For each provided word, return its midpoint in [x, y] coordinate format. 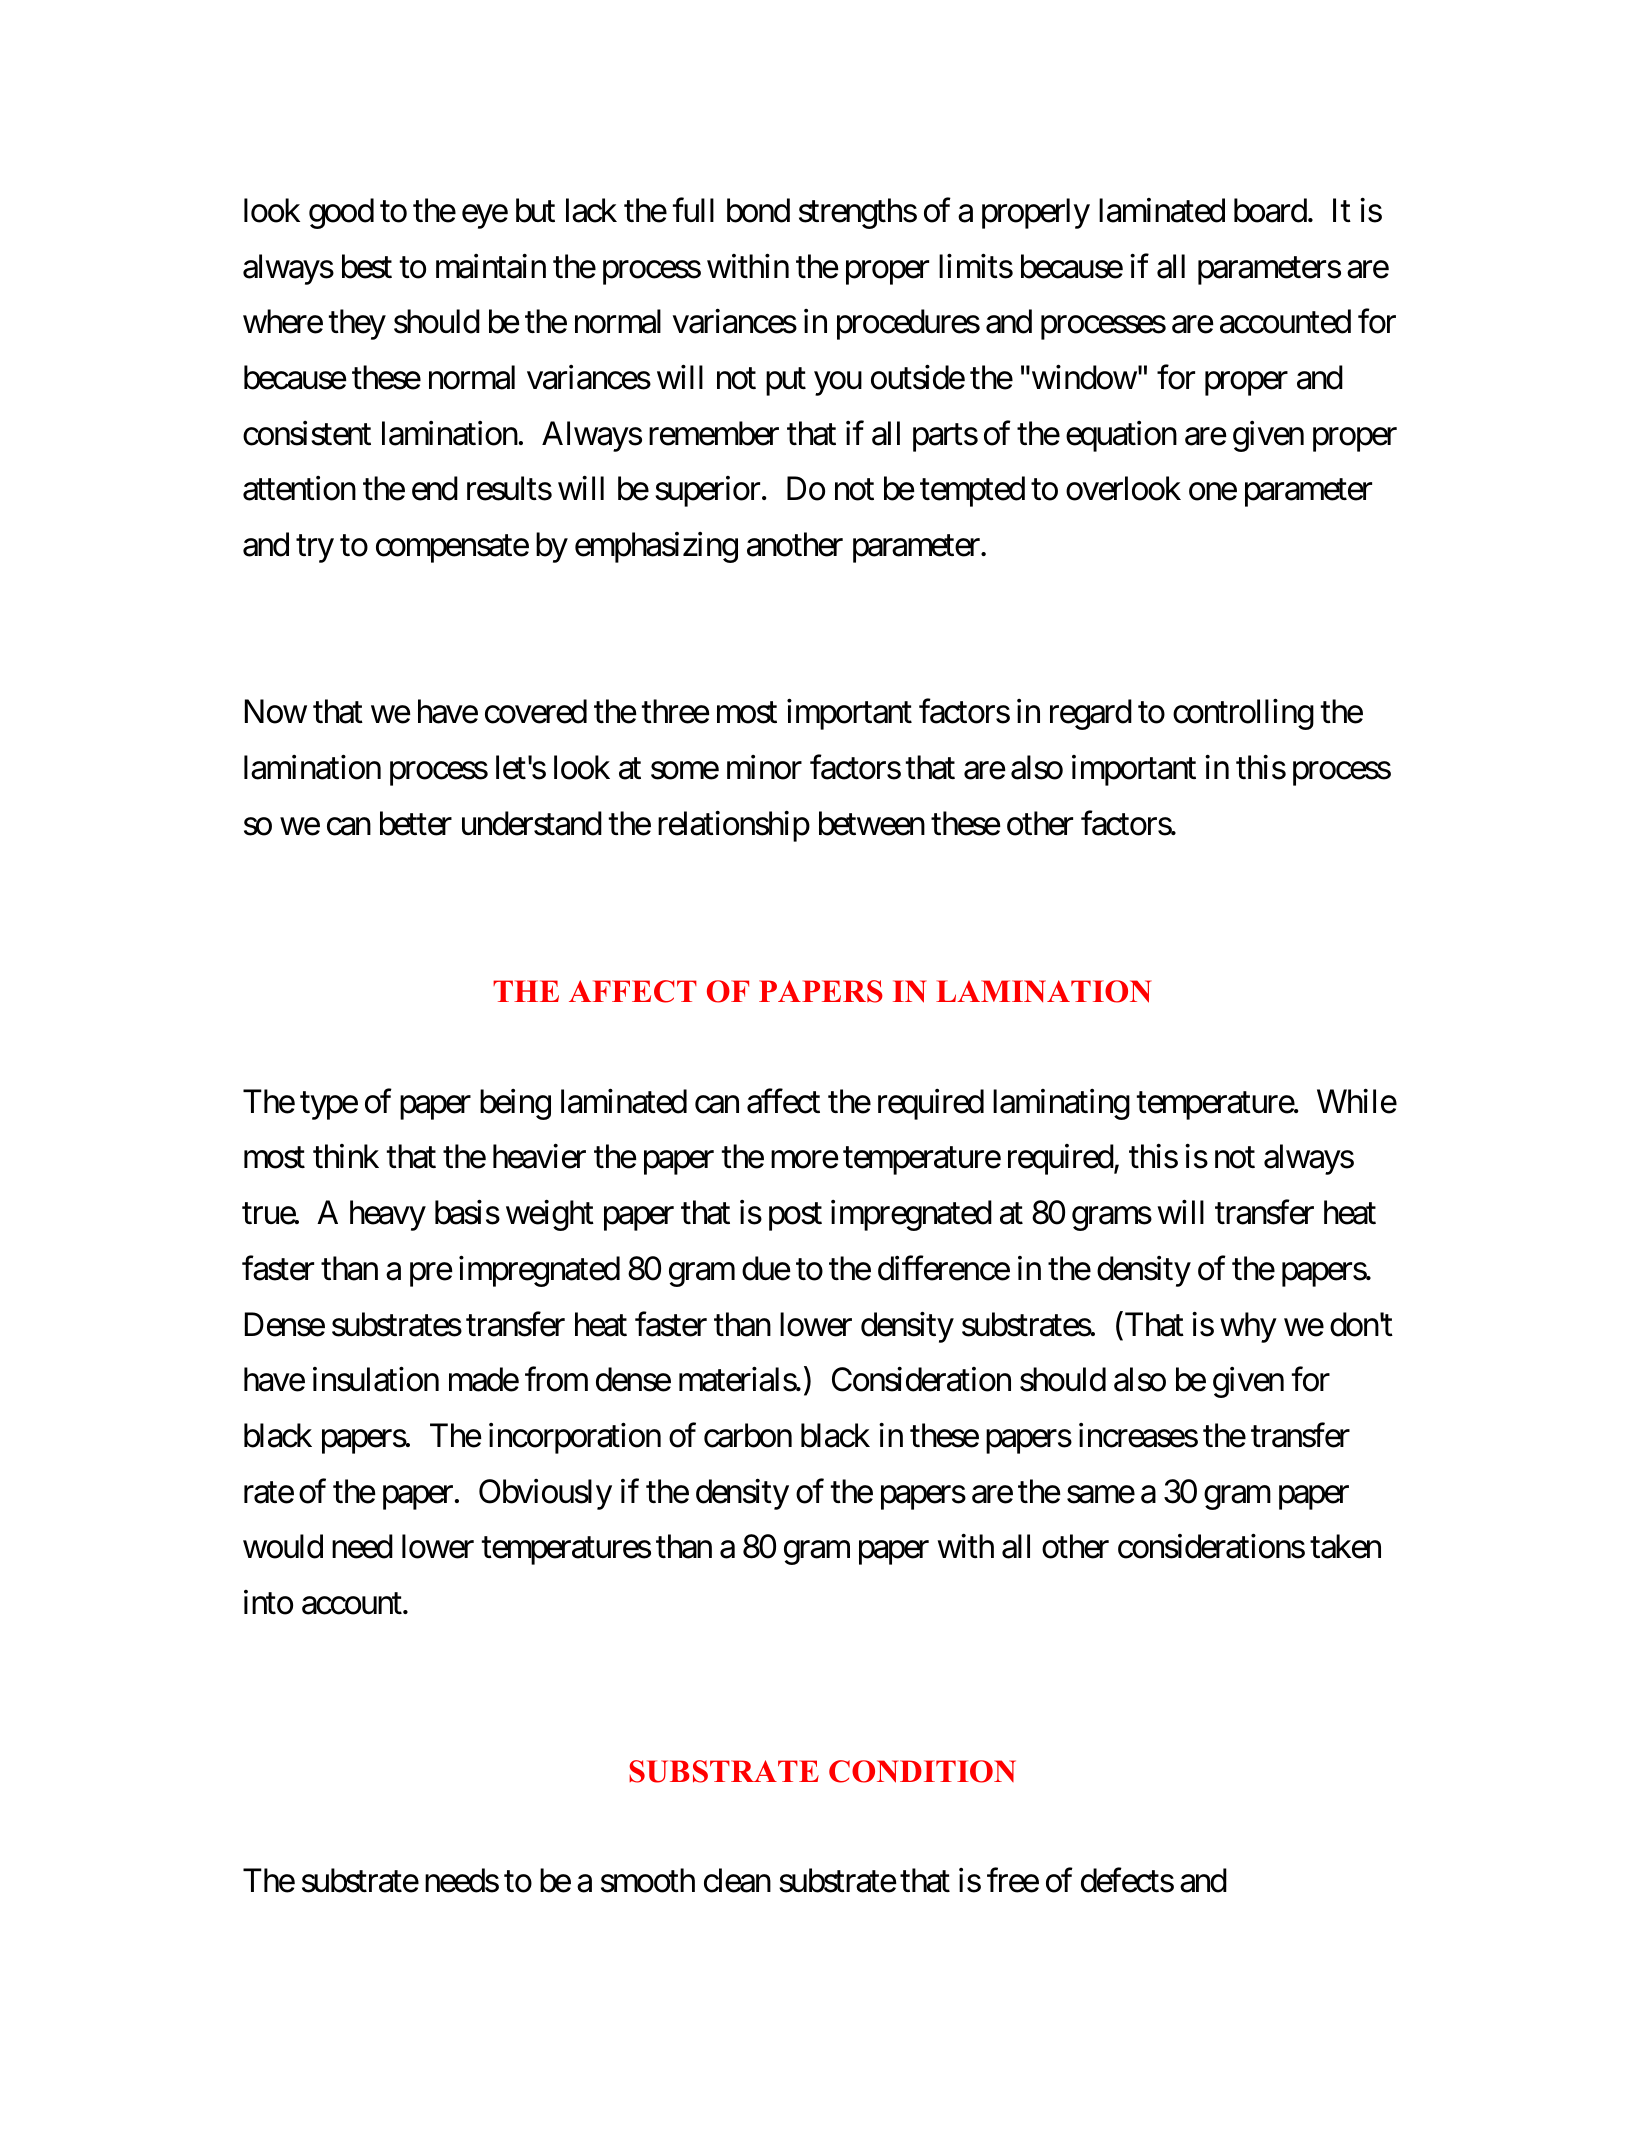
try [315, 549]
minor [764, 767]
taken [1345, 1546]
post [795, 1217]
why [1248, 1327]
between [872, 823]
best [367, 266]
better [416, 823]
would [283, 1546]
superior [707, 491]
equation [1121, 436]
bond [758, 210]
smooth [648, 1880]
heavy [388, 1215]
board [1270, 210]
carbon [748, 1435]
